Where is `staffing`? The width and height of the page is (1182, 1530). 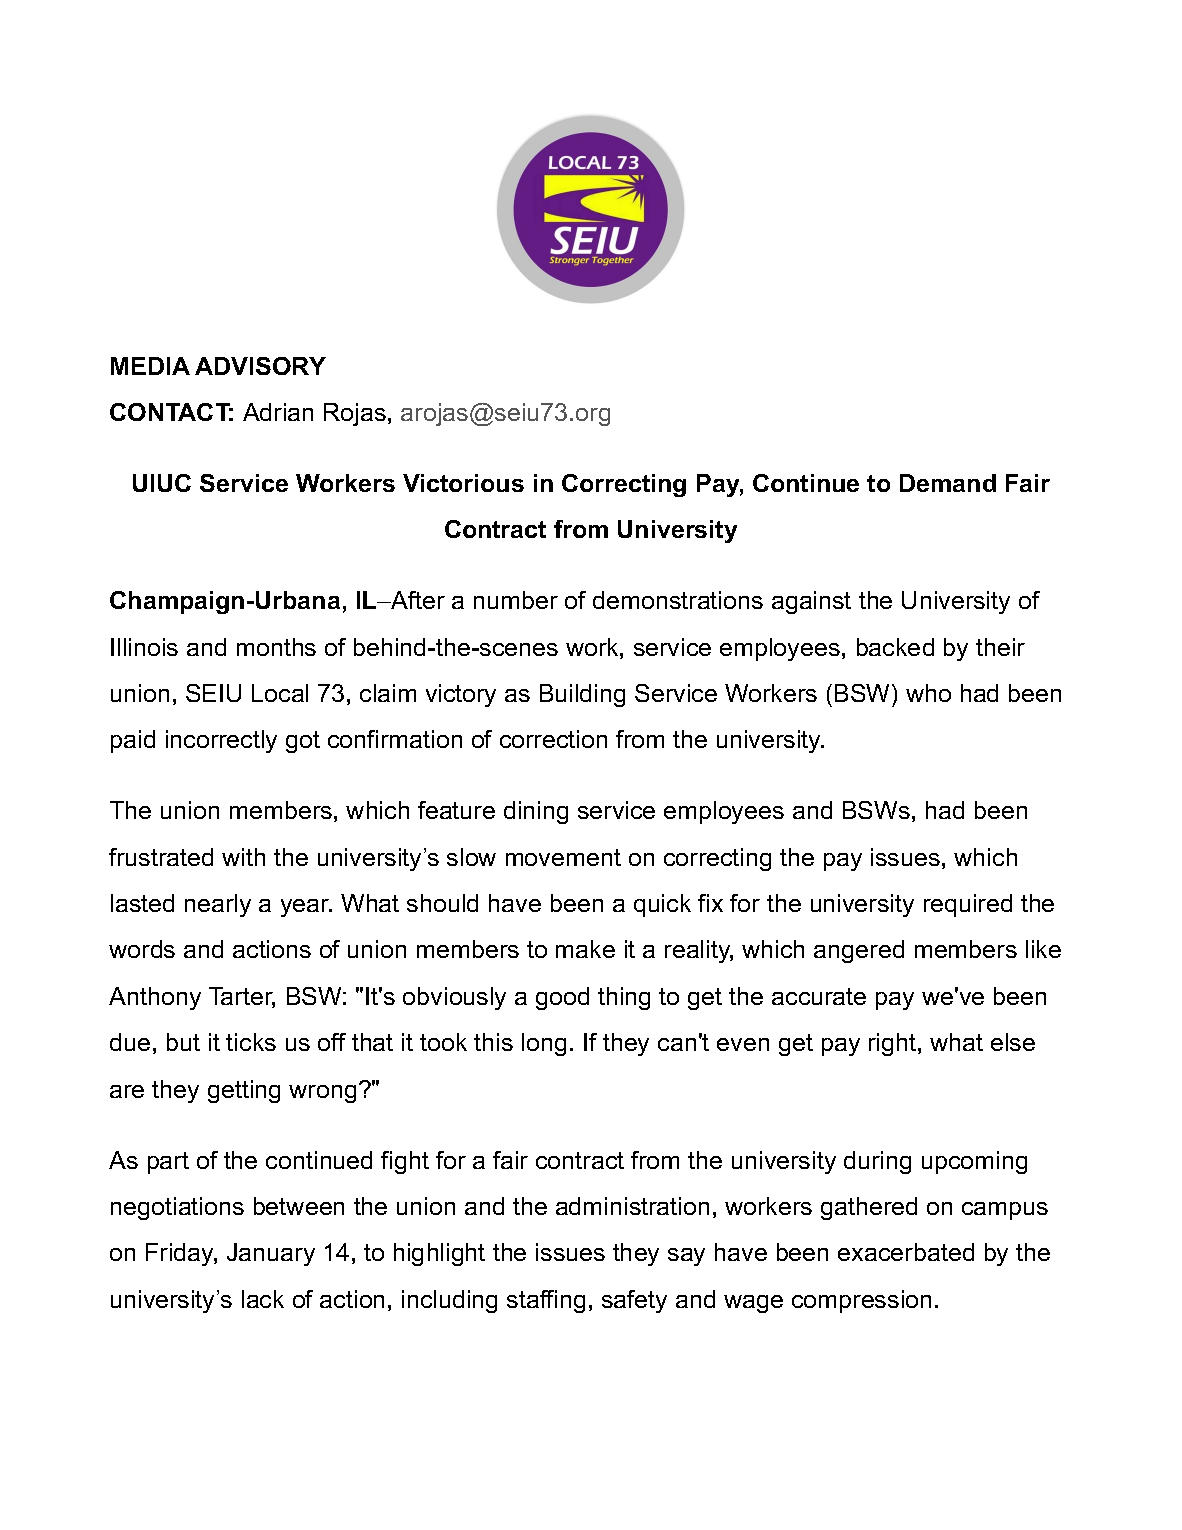
staffing is located at coordinates (546, 1301).
